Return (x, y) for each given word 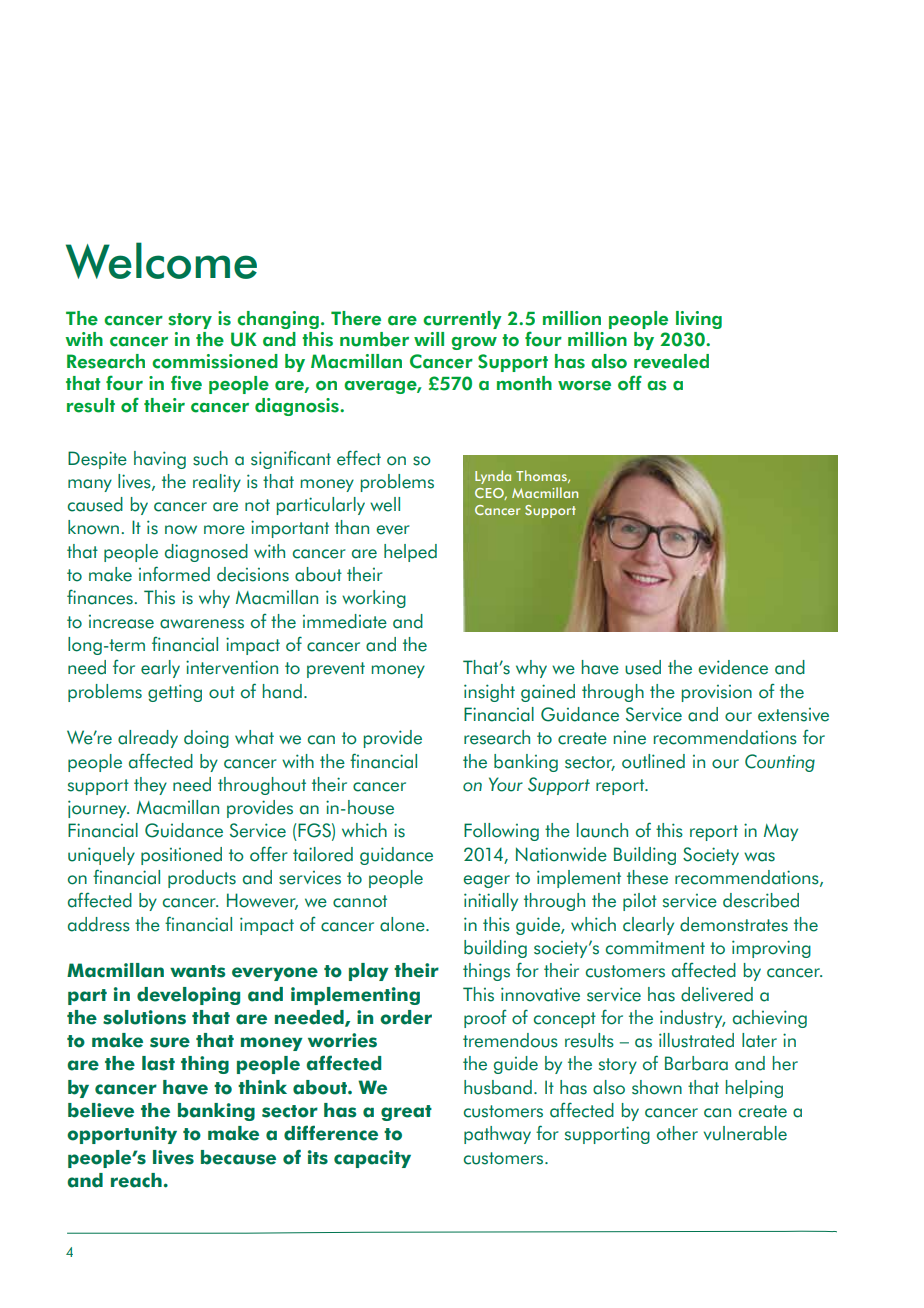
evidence (733, 667)
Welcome (161, 260)
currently (462, 320)
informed (174, 574)
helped (410, 553)
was (759, 857)
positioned (181, 856)
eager (486, 881)
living (699, 320)
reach (136, 1180)
